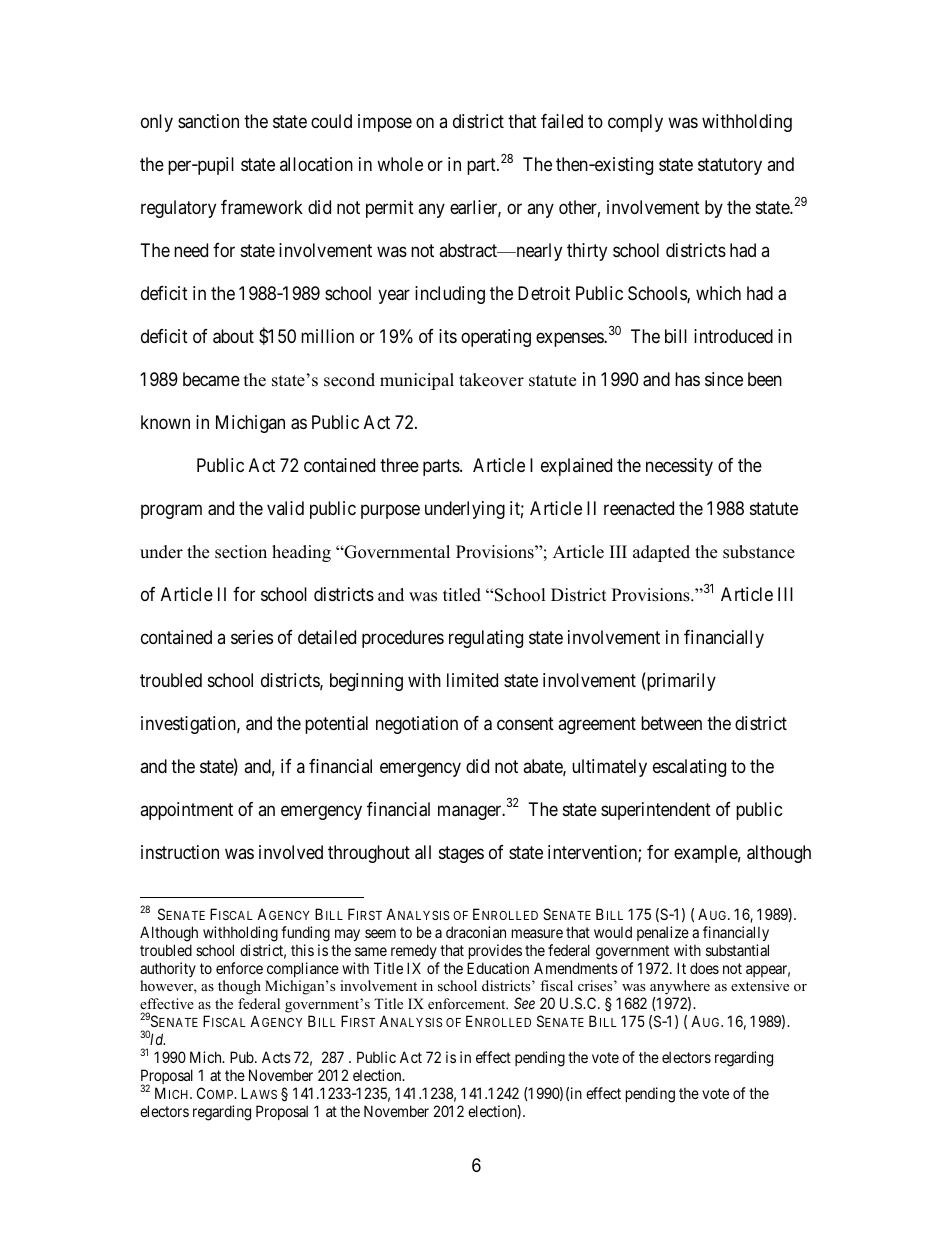  What do you see at coordinates (730, 167) in the screenshot?
I see `statutory` at bounding box center [730, 167].
